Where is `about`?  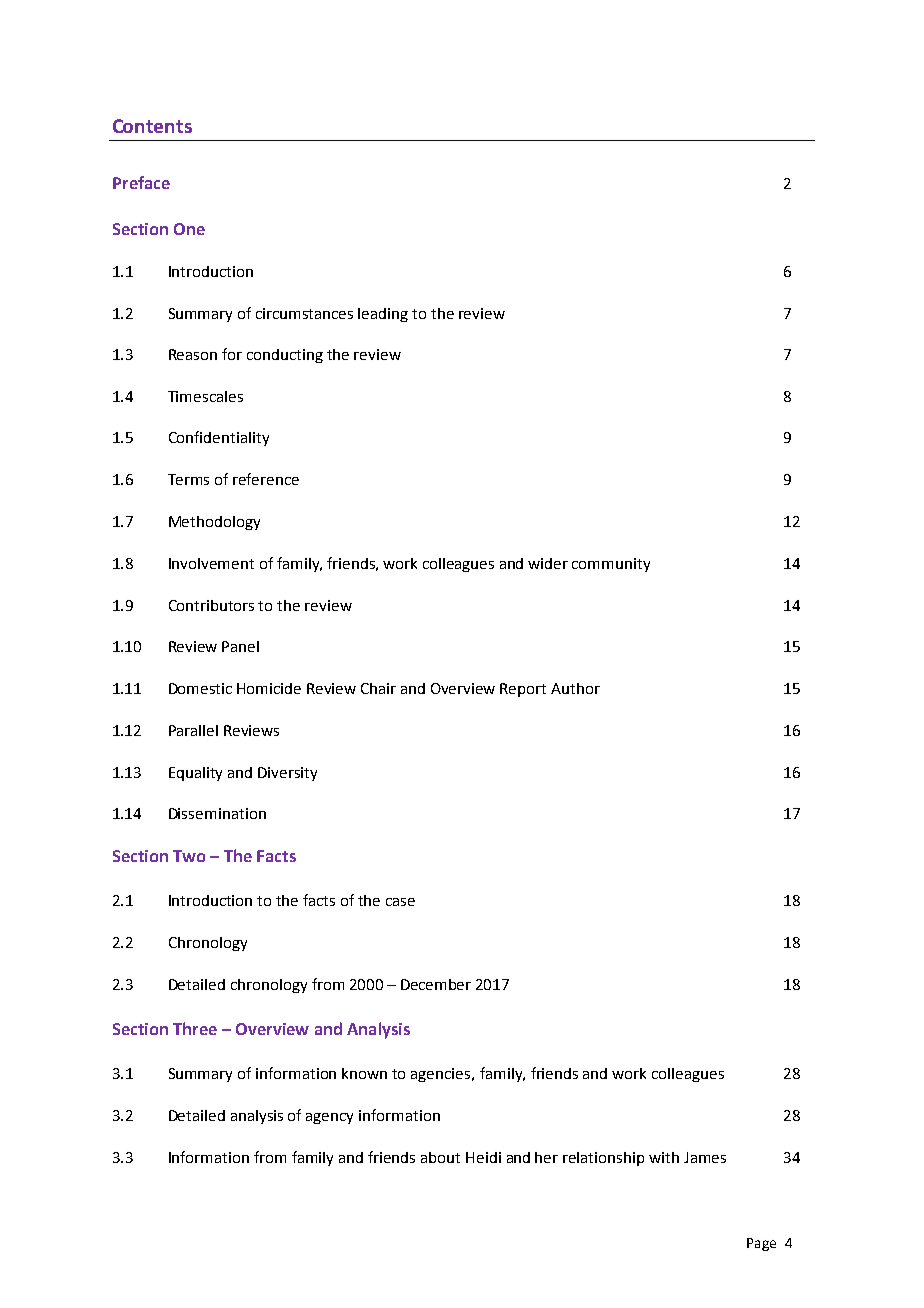 about is located at coordinates (440, 1157).
